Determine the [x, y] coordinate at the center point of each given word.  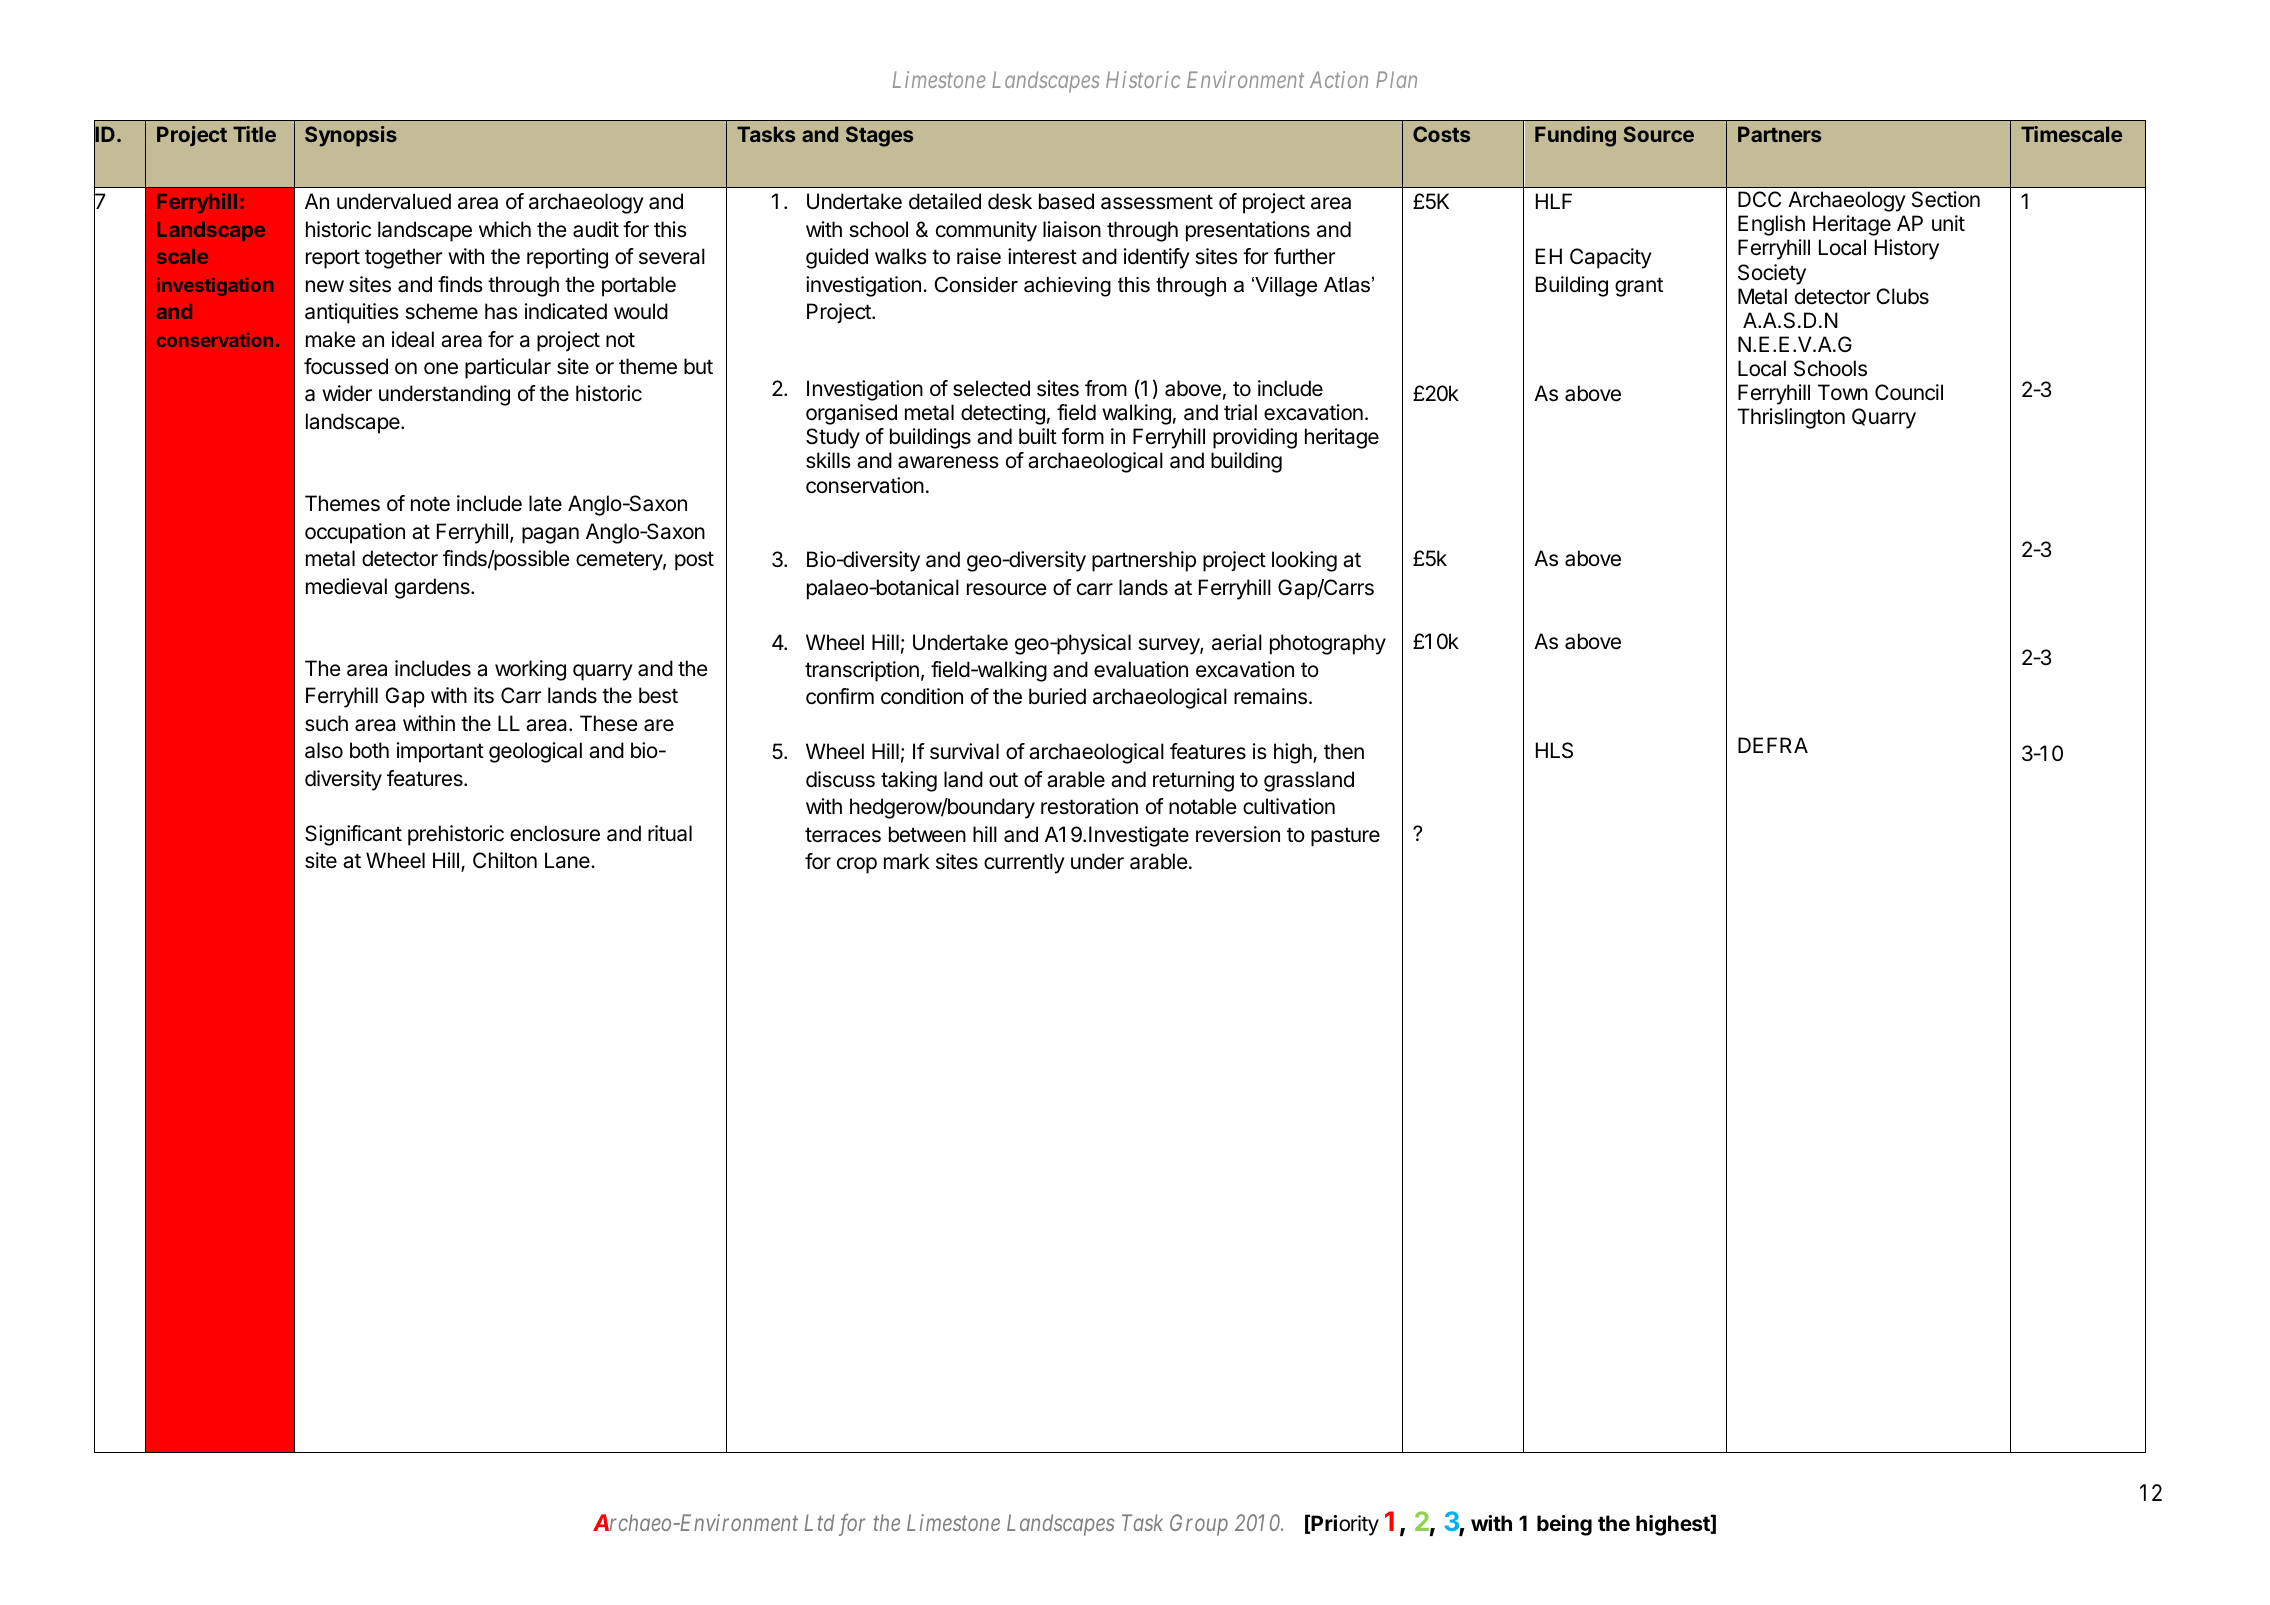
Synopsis [351, 136]
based [1066, 201]
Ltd [819, 1522]
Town [1843, 392]
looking [1304, 561]
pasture [1345, 837]
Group [1199, 1525]
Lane [568, 860]
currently [1024, 863]
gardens [433, 588]
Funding [1575, 136]
